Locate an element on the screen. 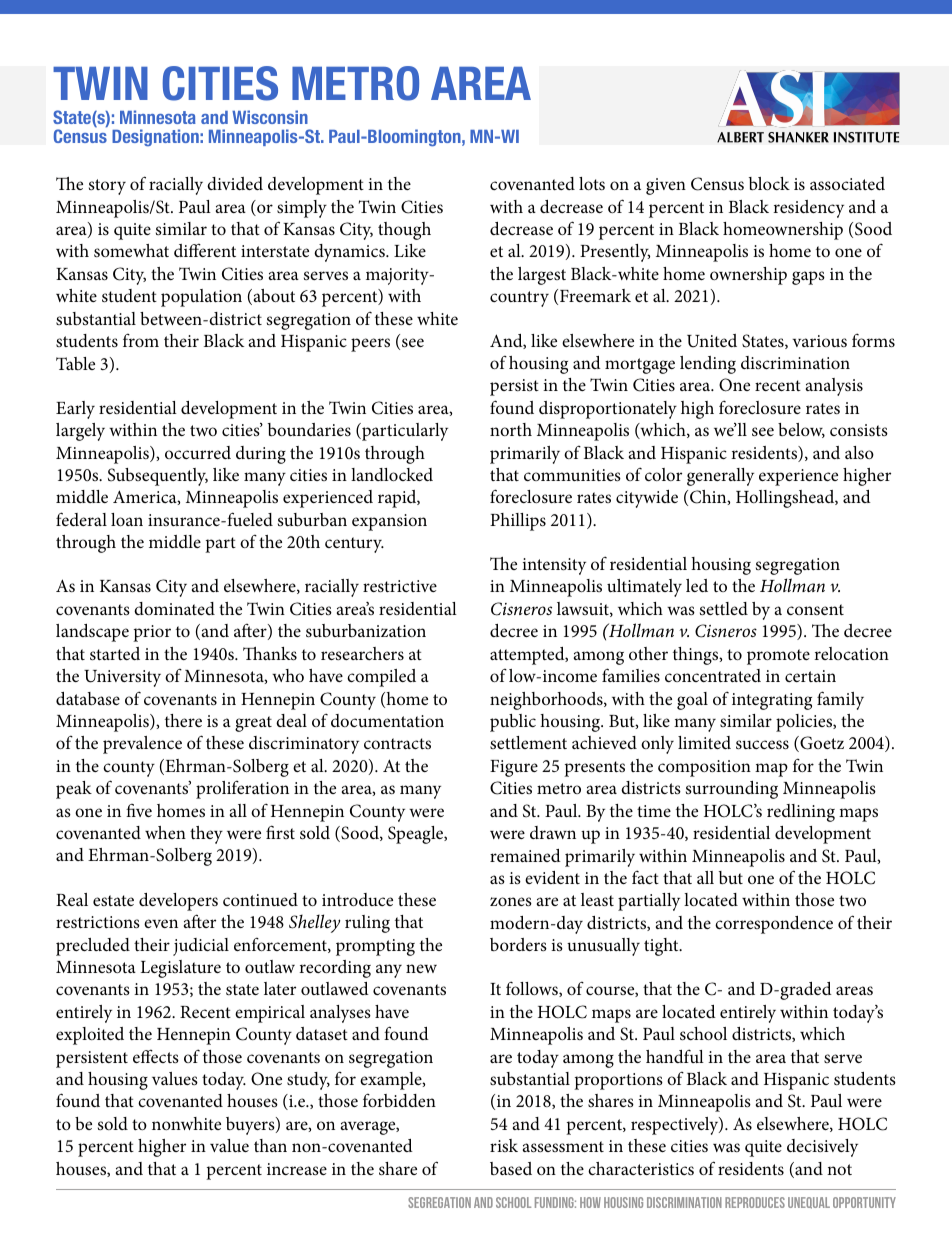  Subsequently is located at coordinates (158, 477).
